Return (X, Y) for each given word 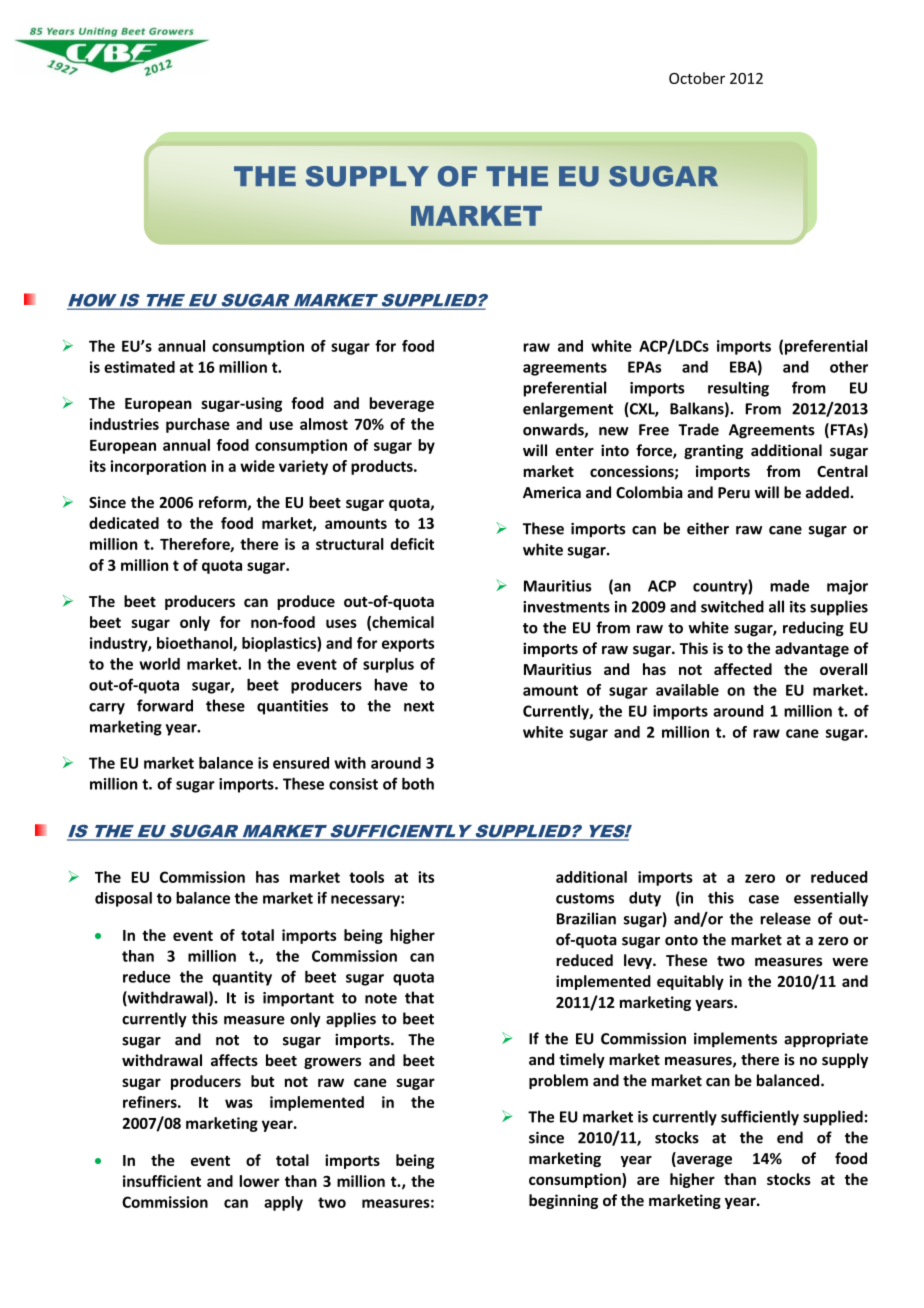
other (849, 367)
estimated (139, 367)
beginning (563, 1201)
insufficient (162, 1181)
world (159, 664)
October (697, 78)
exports (408, 645)
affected (743, 669)
